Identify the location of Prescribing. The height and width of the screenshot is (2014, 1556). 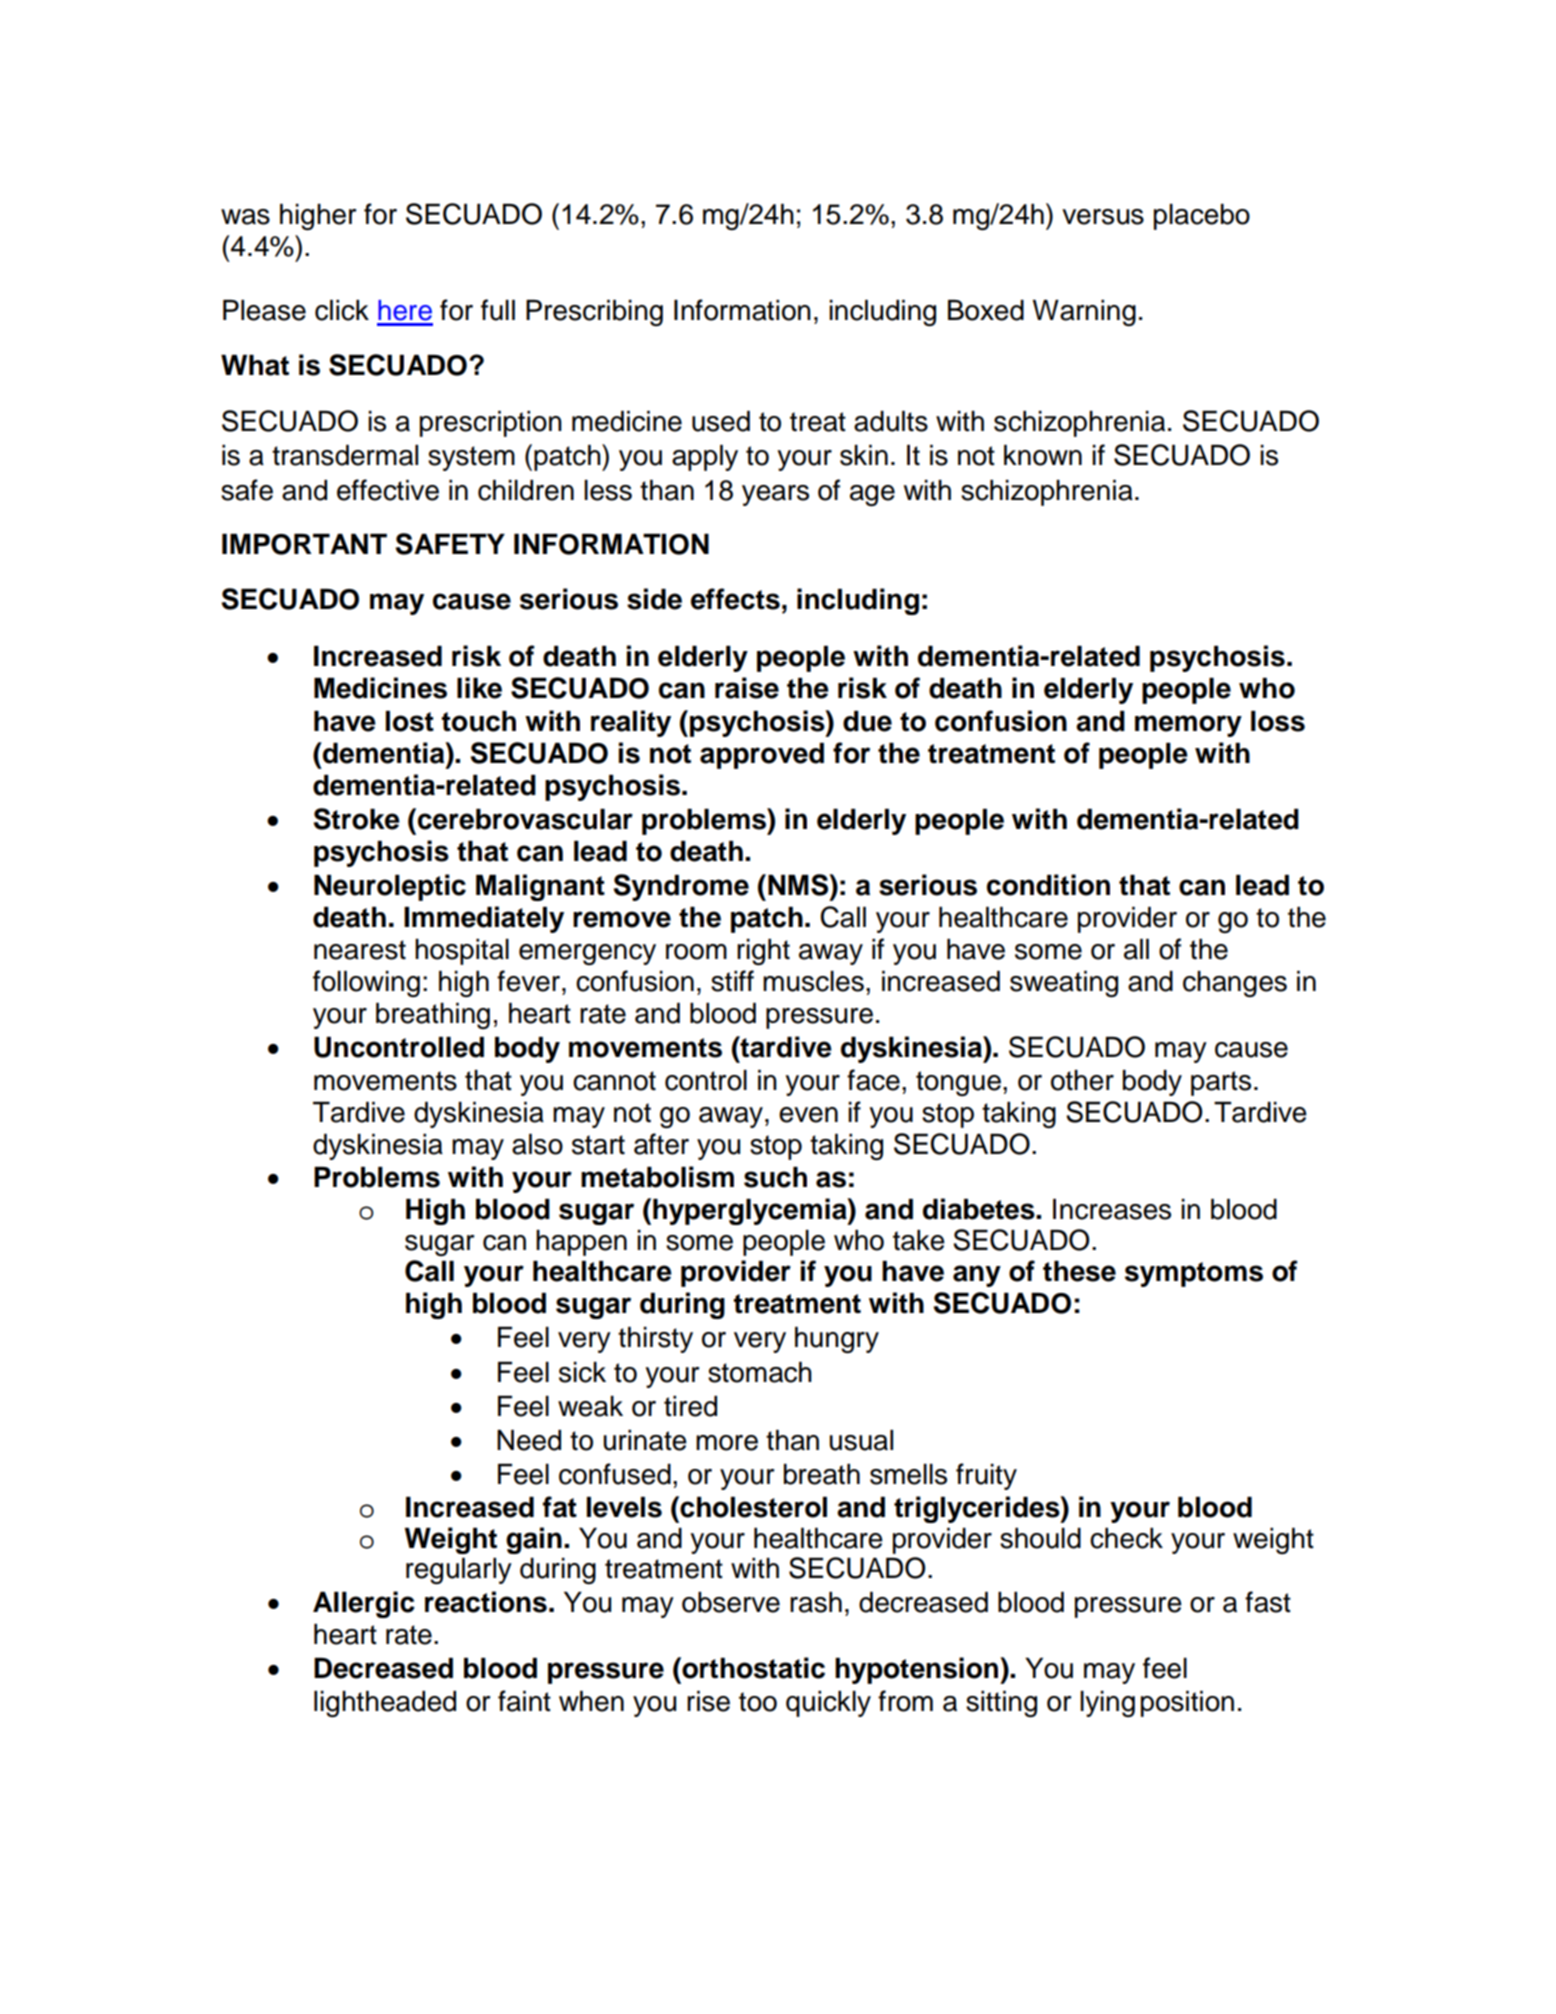
(594, 313).
